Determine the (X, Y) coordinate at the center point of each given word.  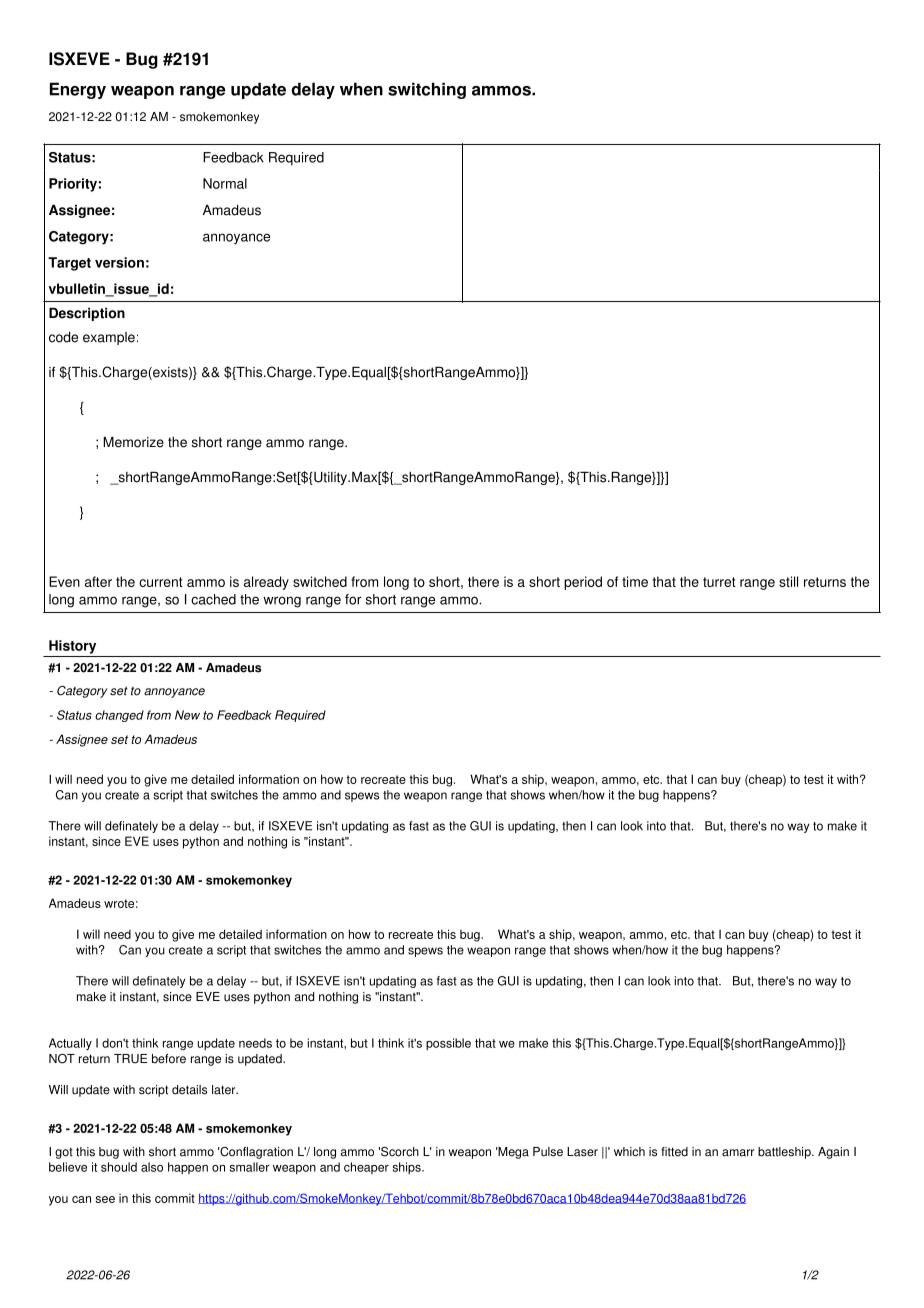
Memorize (133, 442)
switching (427, 90)
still (788, 581)
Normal (225, 183)
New (187, 715)
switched (320, 581)
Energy (78, 90)
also (152, 1167)
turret (719, 582)
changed (119, 716)
